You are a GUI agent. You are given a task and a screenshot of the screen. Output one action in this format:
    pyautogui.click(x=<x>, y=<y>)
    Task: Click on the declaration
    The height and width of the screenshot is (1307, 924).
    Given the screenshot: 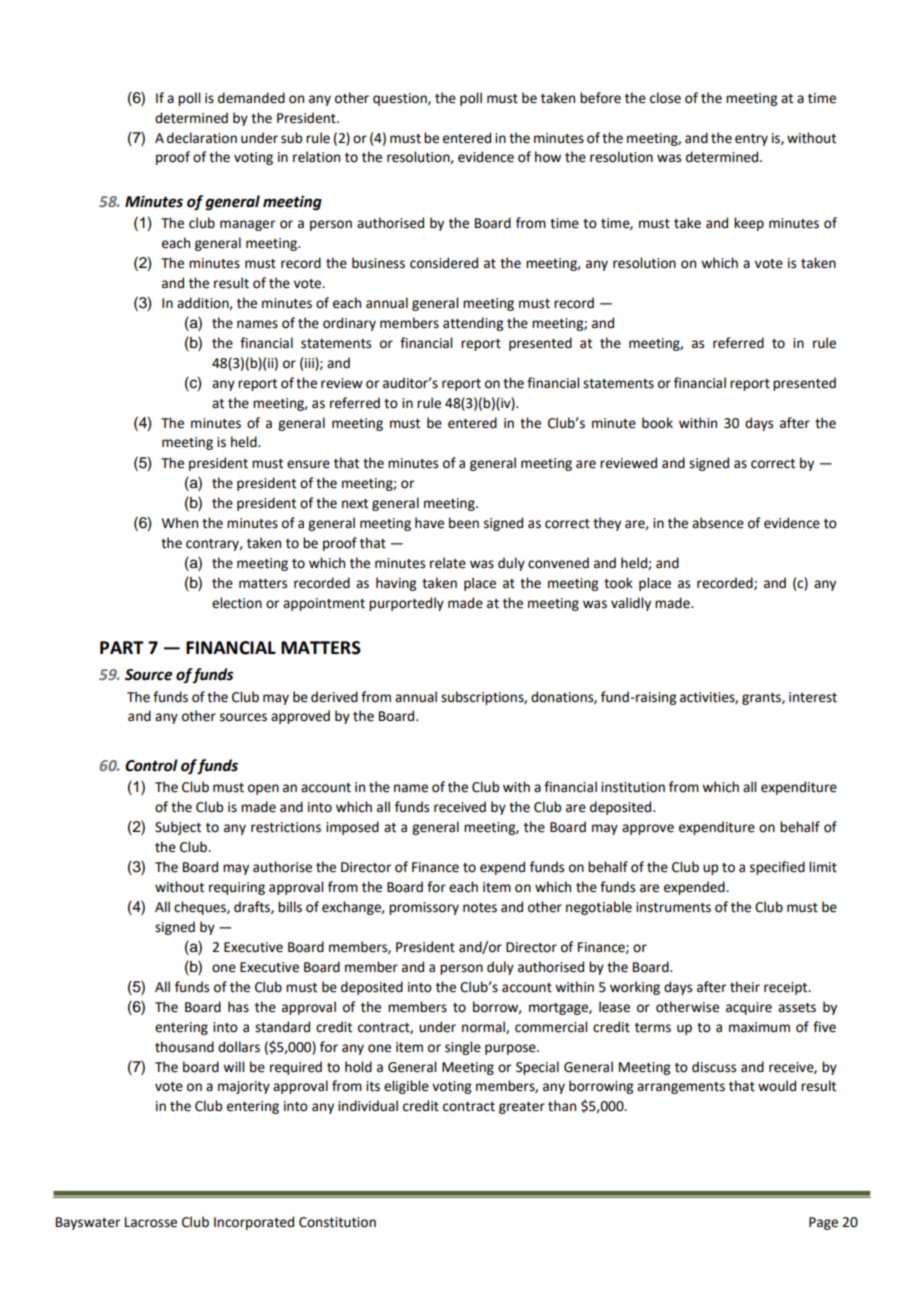 What is the action you would take?
    pyautogui.click(x=202, y=138)
